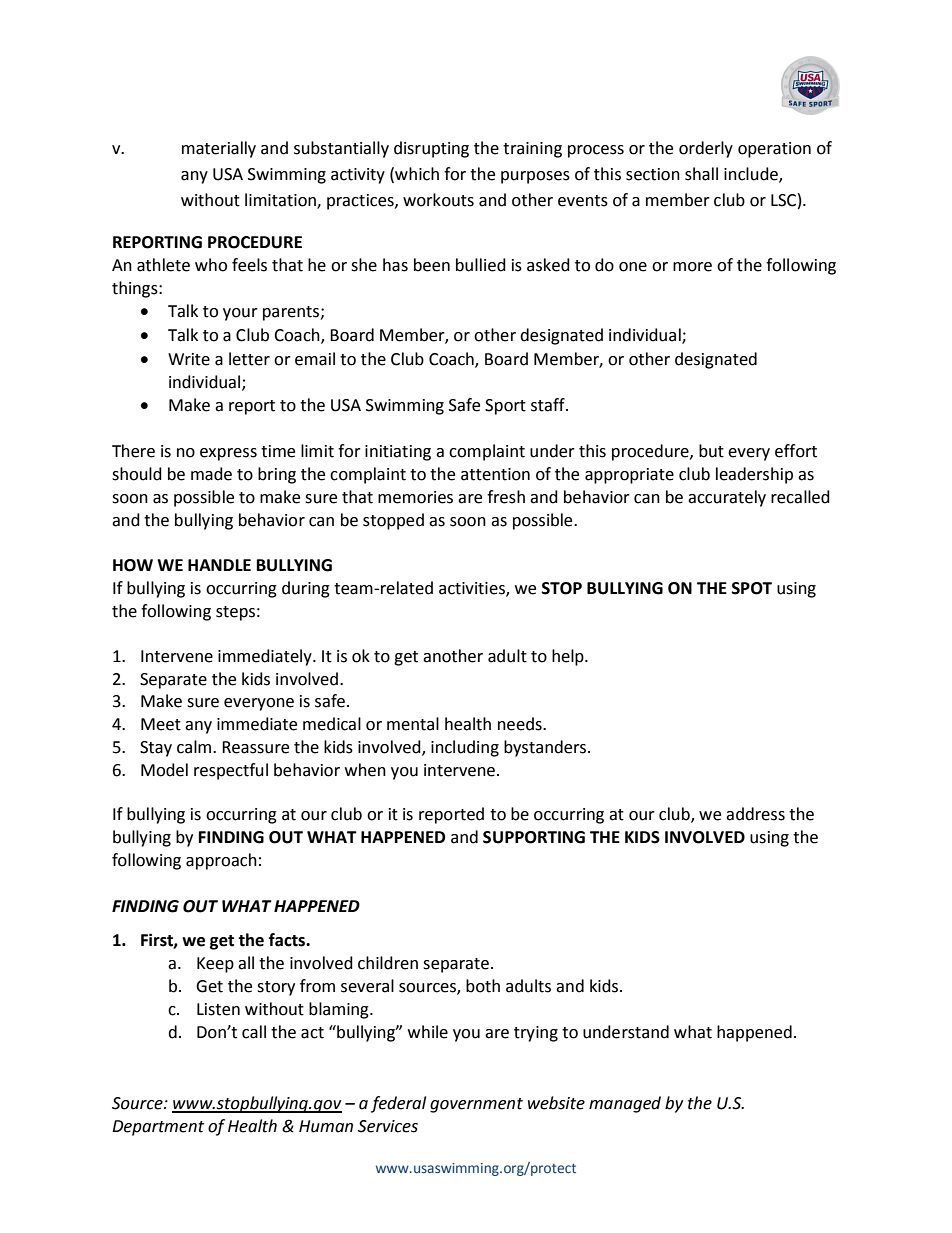 The height and width of the screenshot is (1233, 952). Describe the element at coordinates (625, 1104) in the screenshot. I see `managed` at that location.
